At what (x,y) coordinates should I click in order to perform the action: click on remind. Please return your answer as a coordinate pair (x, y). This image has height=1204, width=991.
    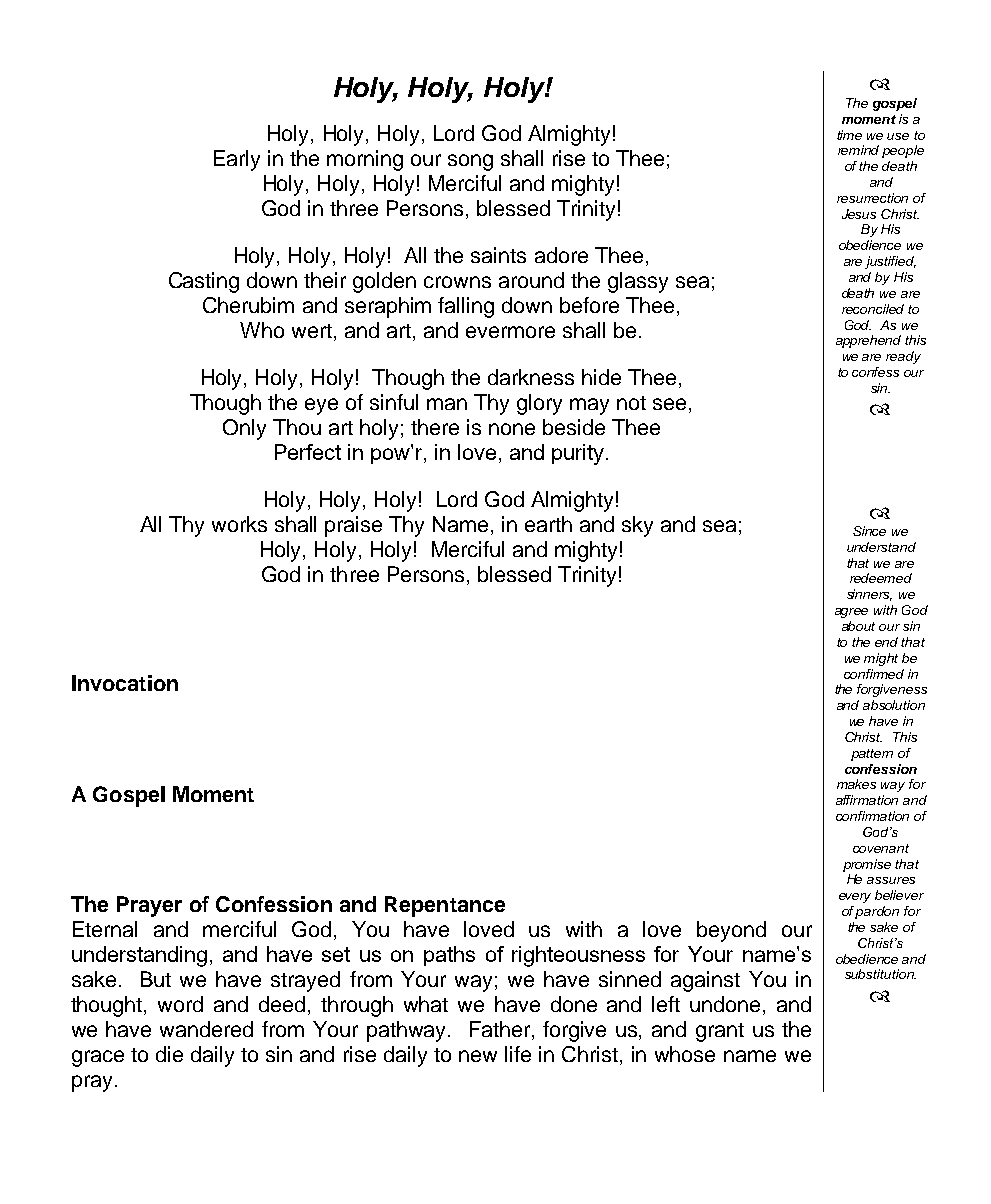
    Looking at the image, I should click on (858, 150).
